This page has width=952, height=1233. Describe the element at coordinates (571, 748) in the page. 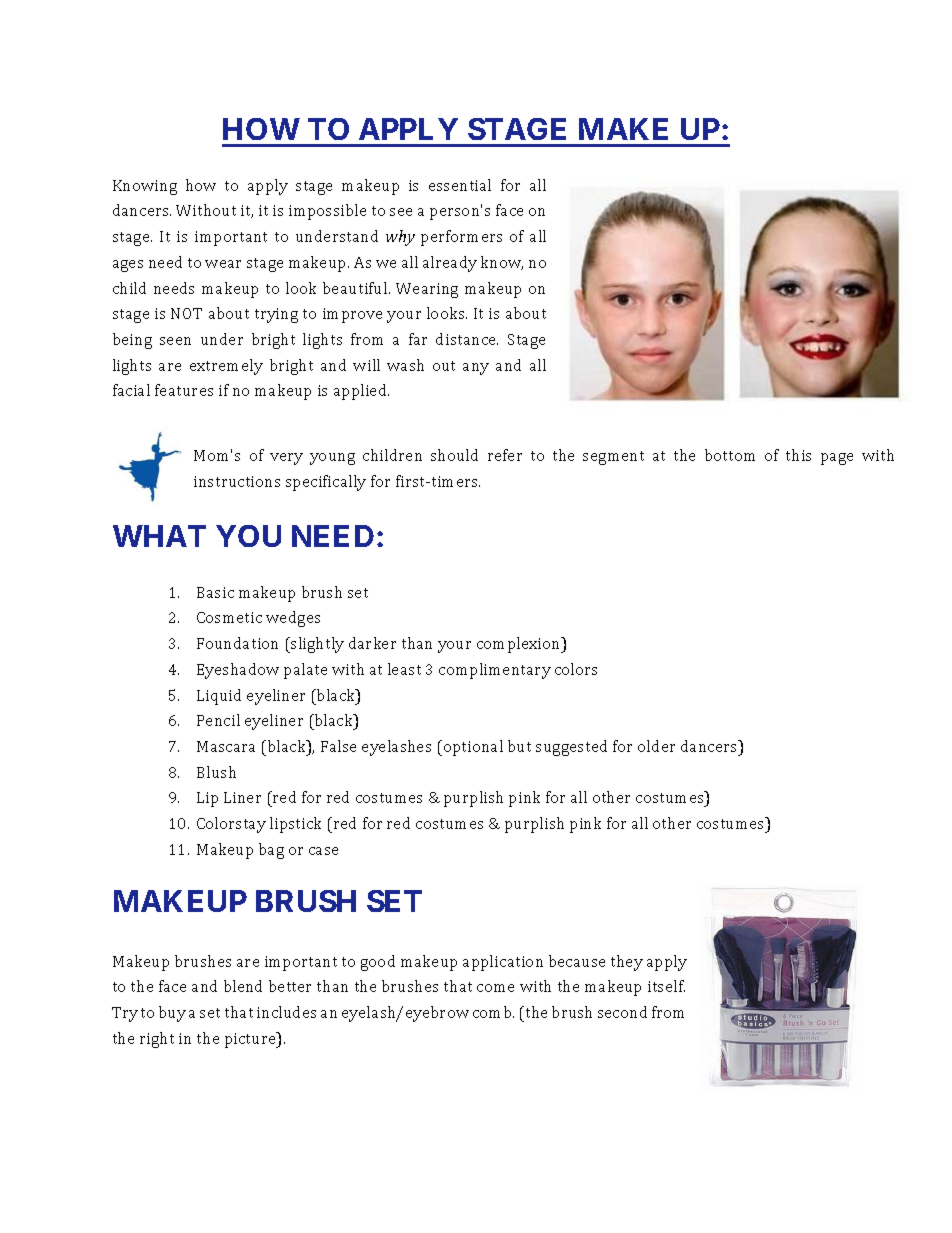

I see `suggested` at that location.
